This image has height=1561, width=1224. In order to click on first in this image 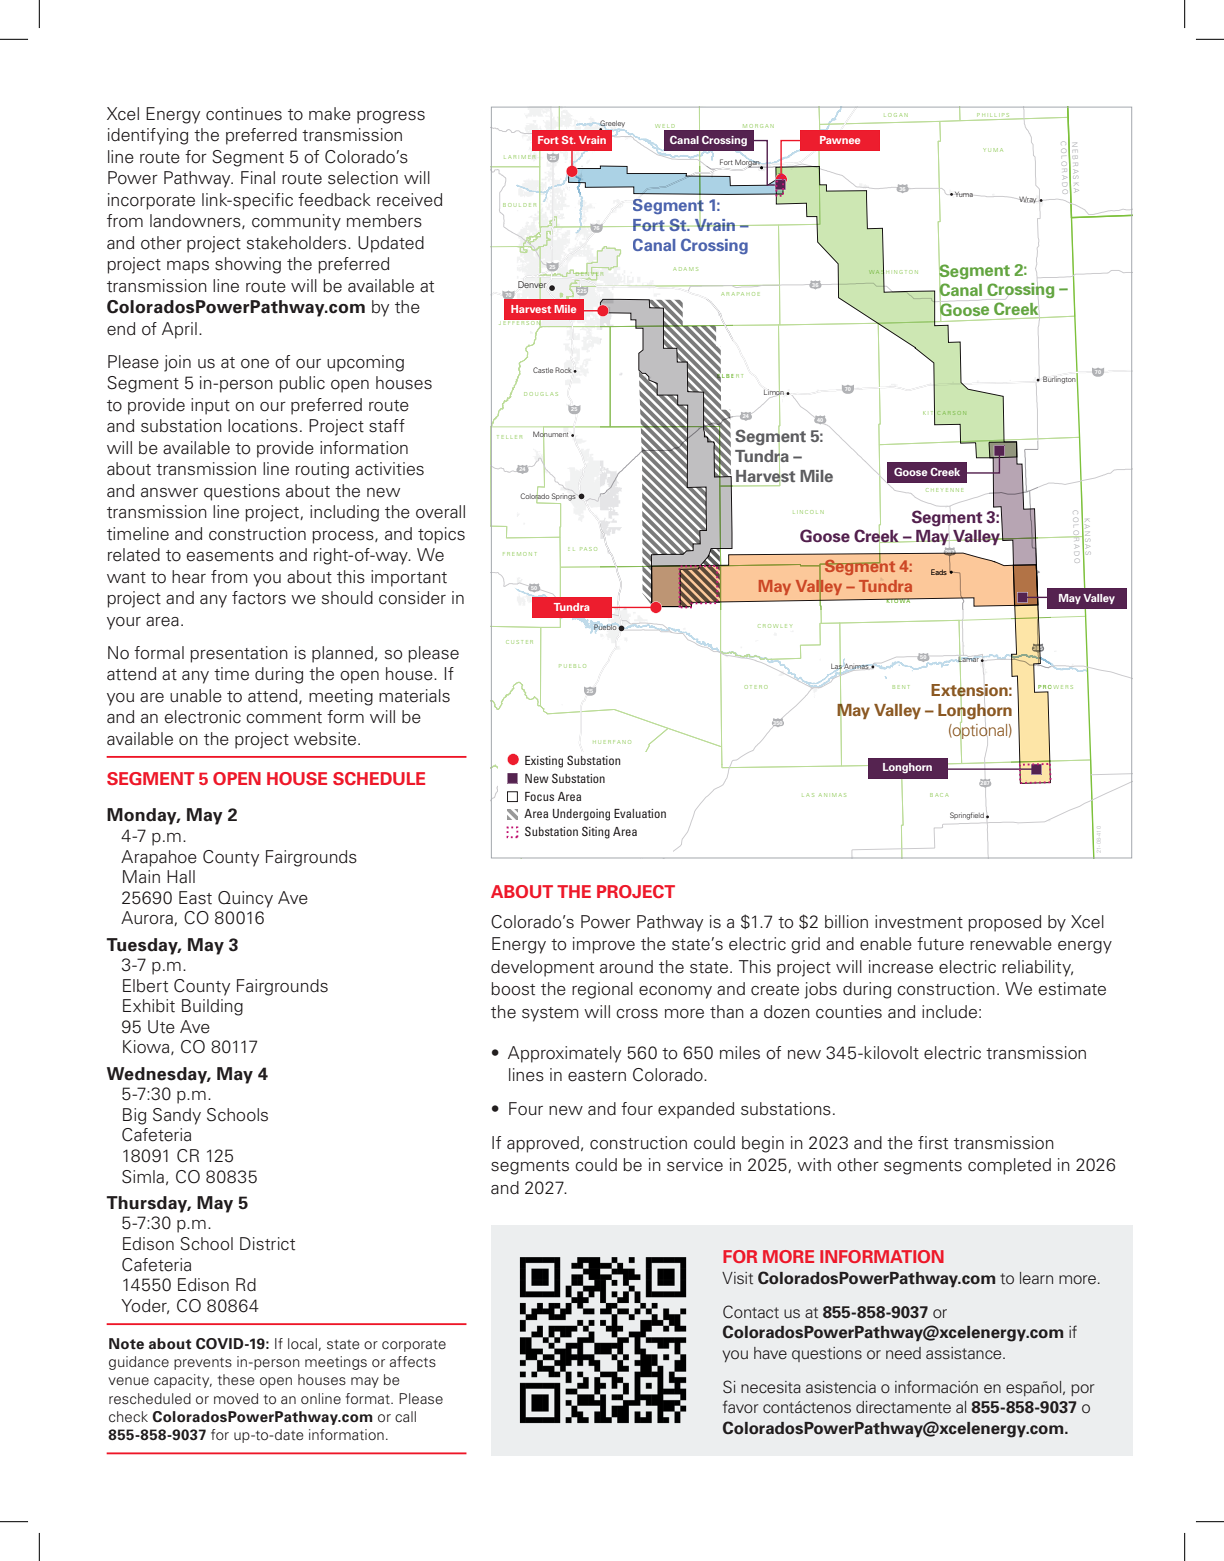, I will do `click(933, 1143)`.
